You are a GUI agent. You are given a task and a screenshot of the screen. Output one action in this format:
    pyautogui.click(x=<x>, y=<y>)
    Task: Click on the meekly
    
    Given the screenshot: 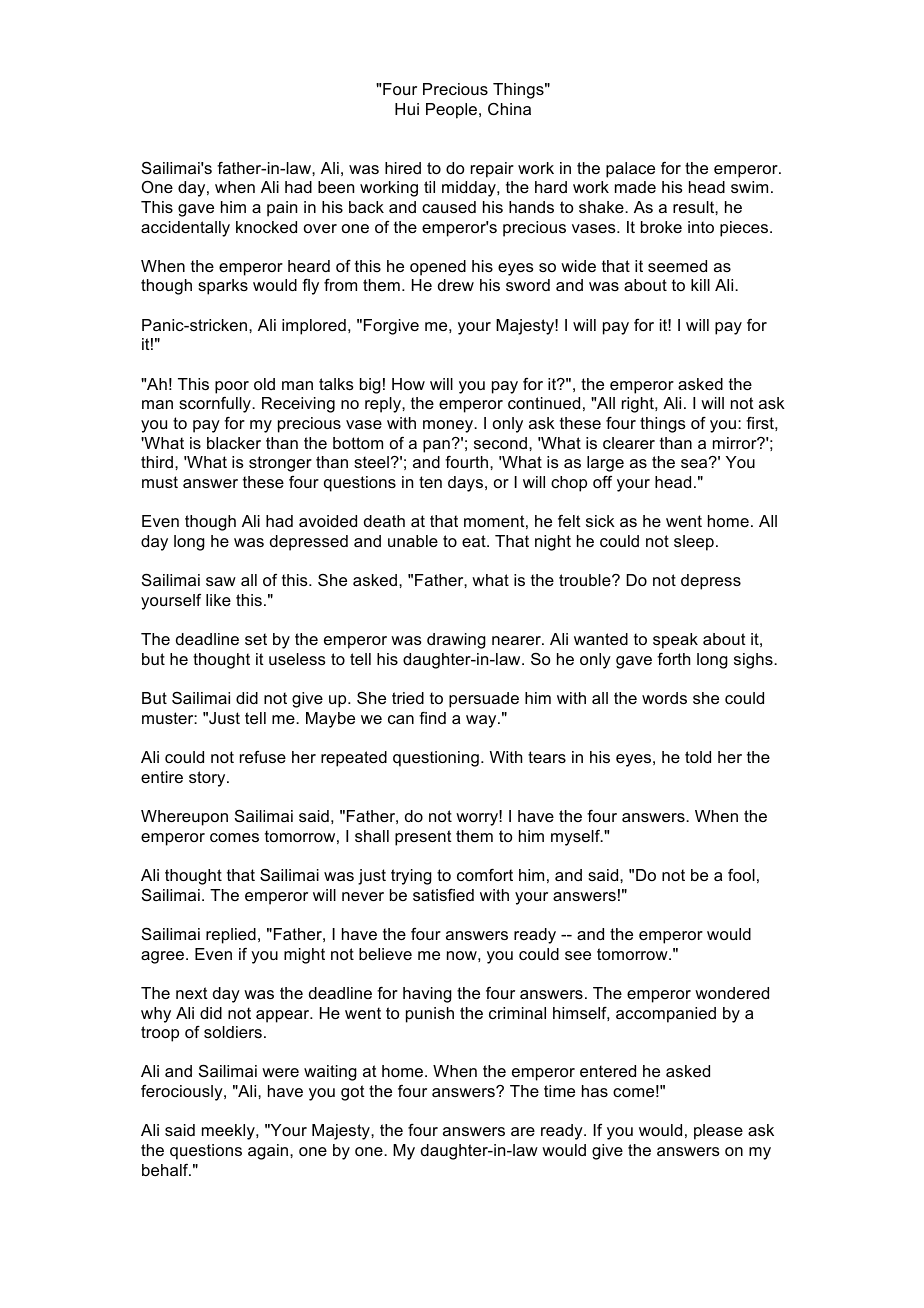 What is the action you would take?
    pyautogui.click(x=229, y=1132)
